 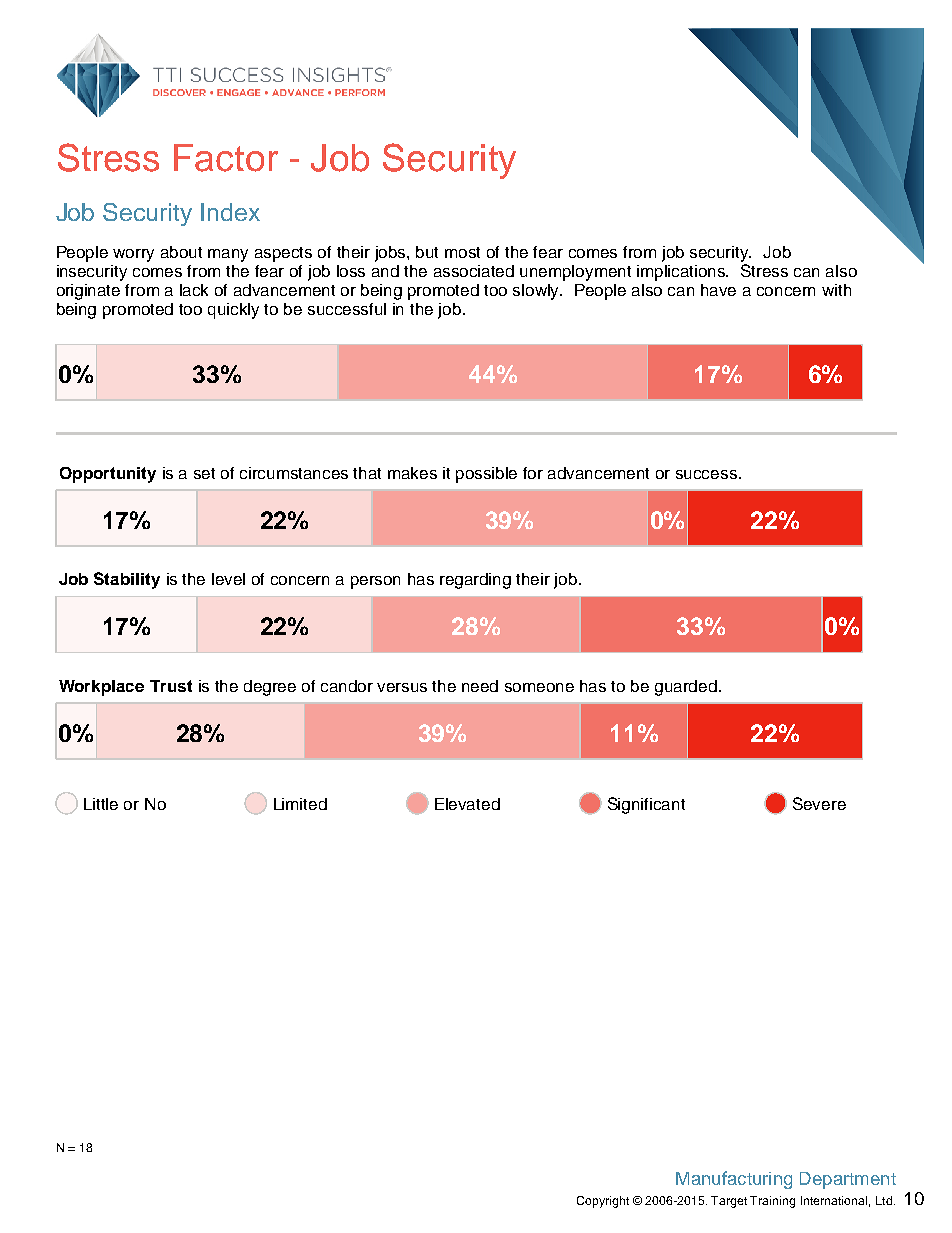 What do you see at coordinates (686, 688) in the screenshot?
I see `guarded` at bounding box center [686, 688].
